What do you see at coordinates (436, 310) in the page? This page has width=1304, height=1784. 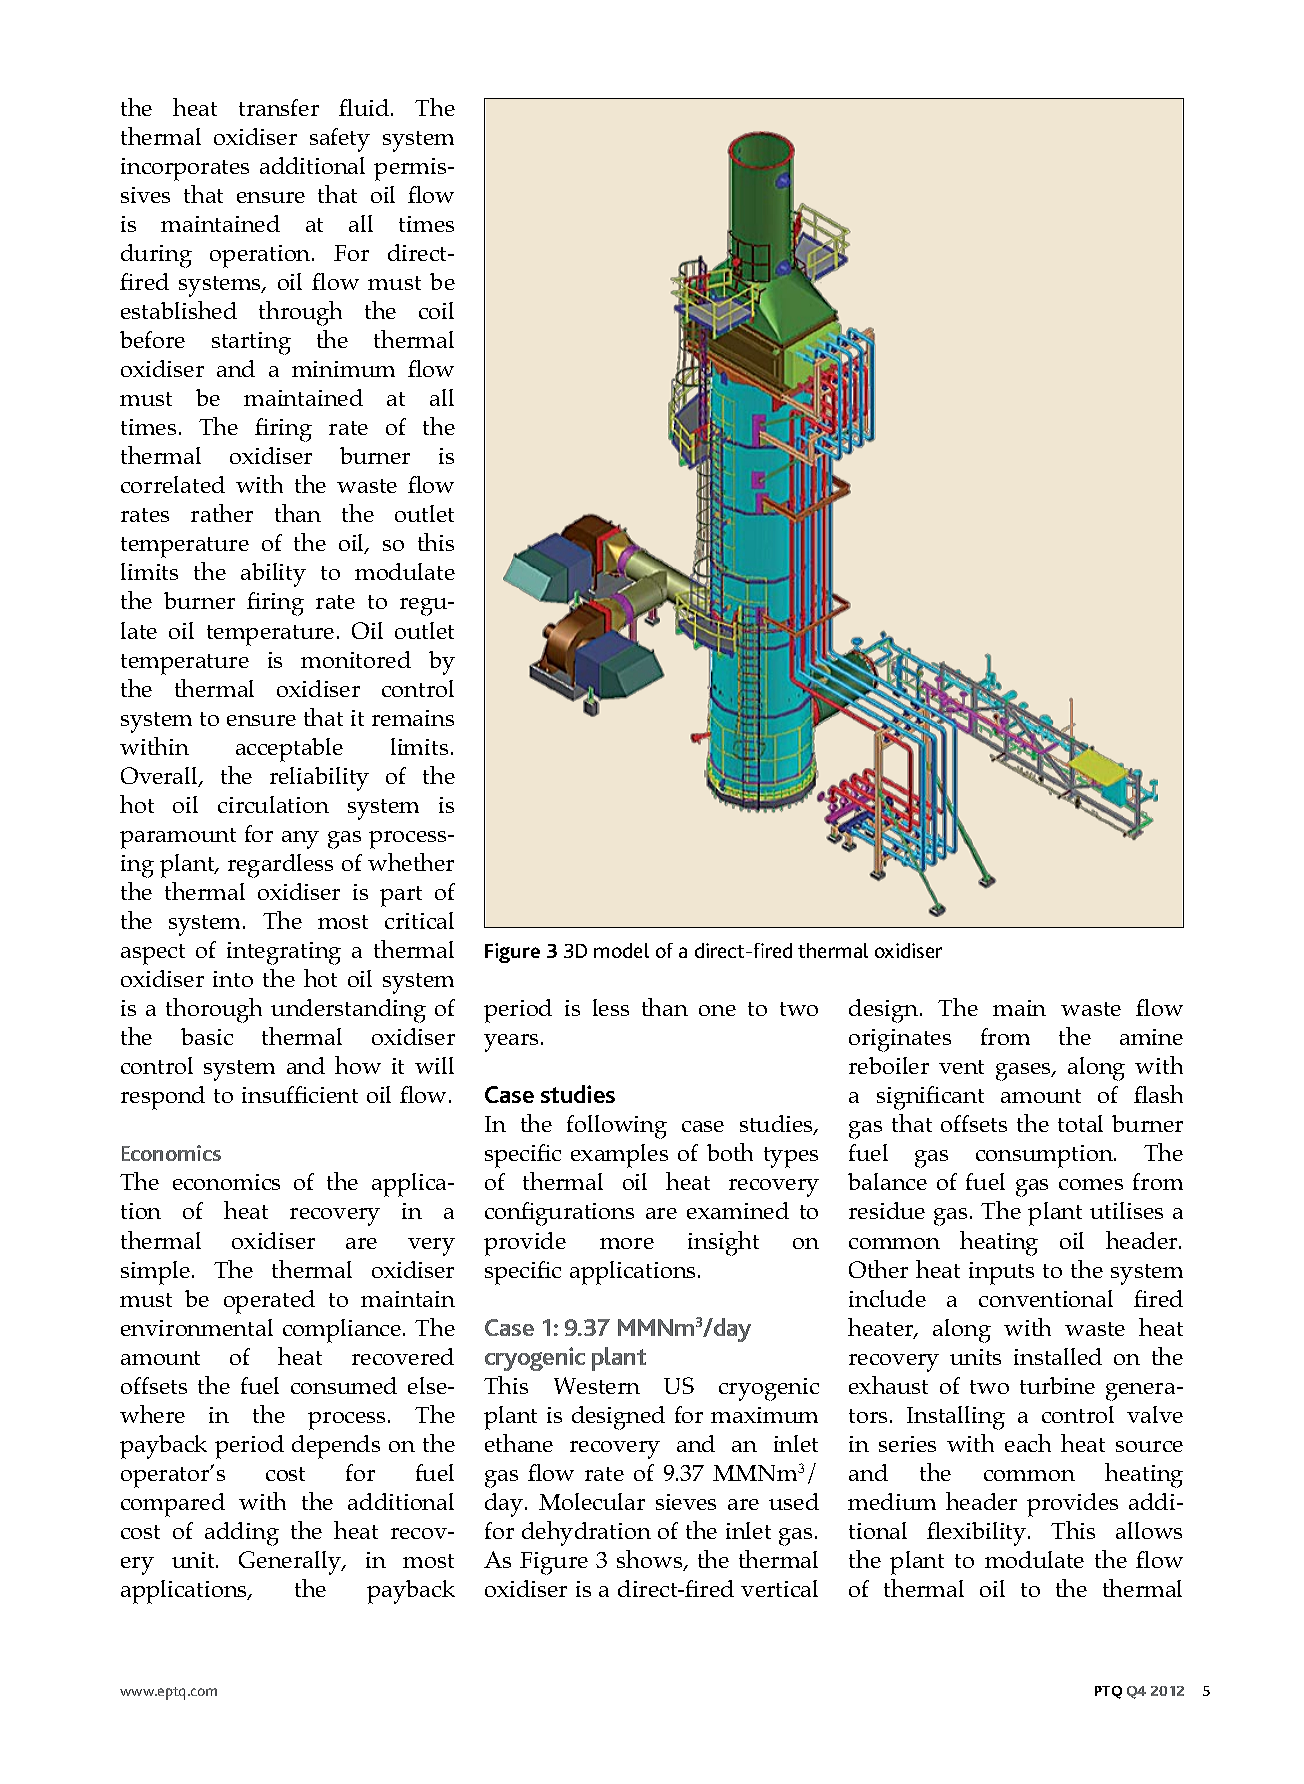 I see `coil` at bounding box center [436, 310].
